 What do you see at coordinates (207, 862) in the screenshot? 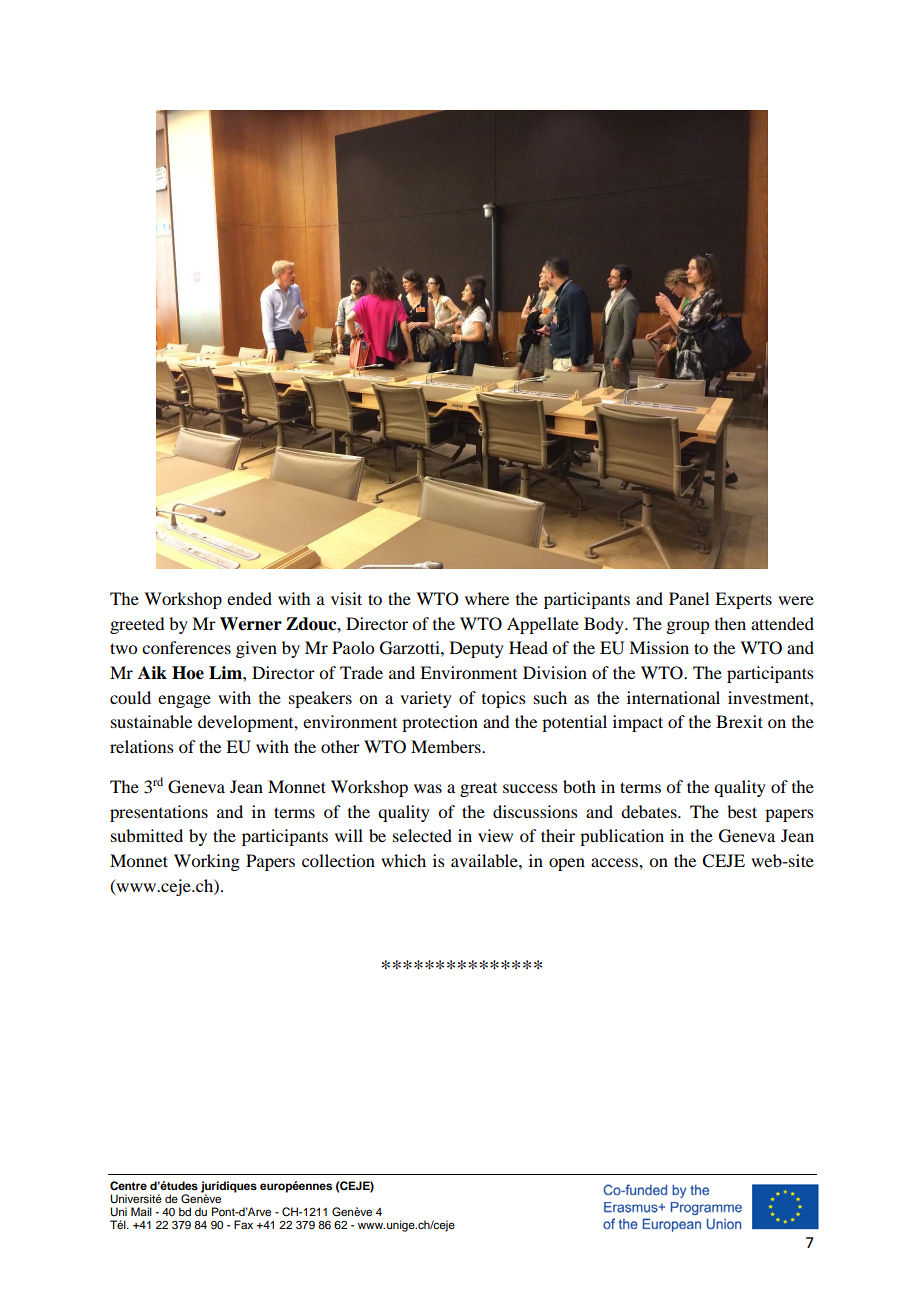
I see `Working` at bounding box center [207, 862].
